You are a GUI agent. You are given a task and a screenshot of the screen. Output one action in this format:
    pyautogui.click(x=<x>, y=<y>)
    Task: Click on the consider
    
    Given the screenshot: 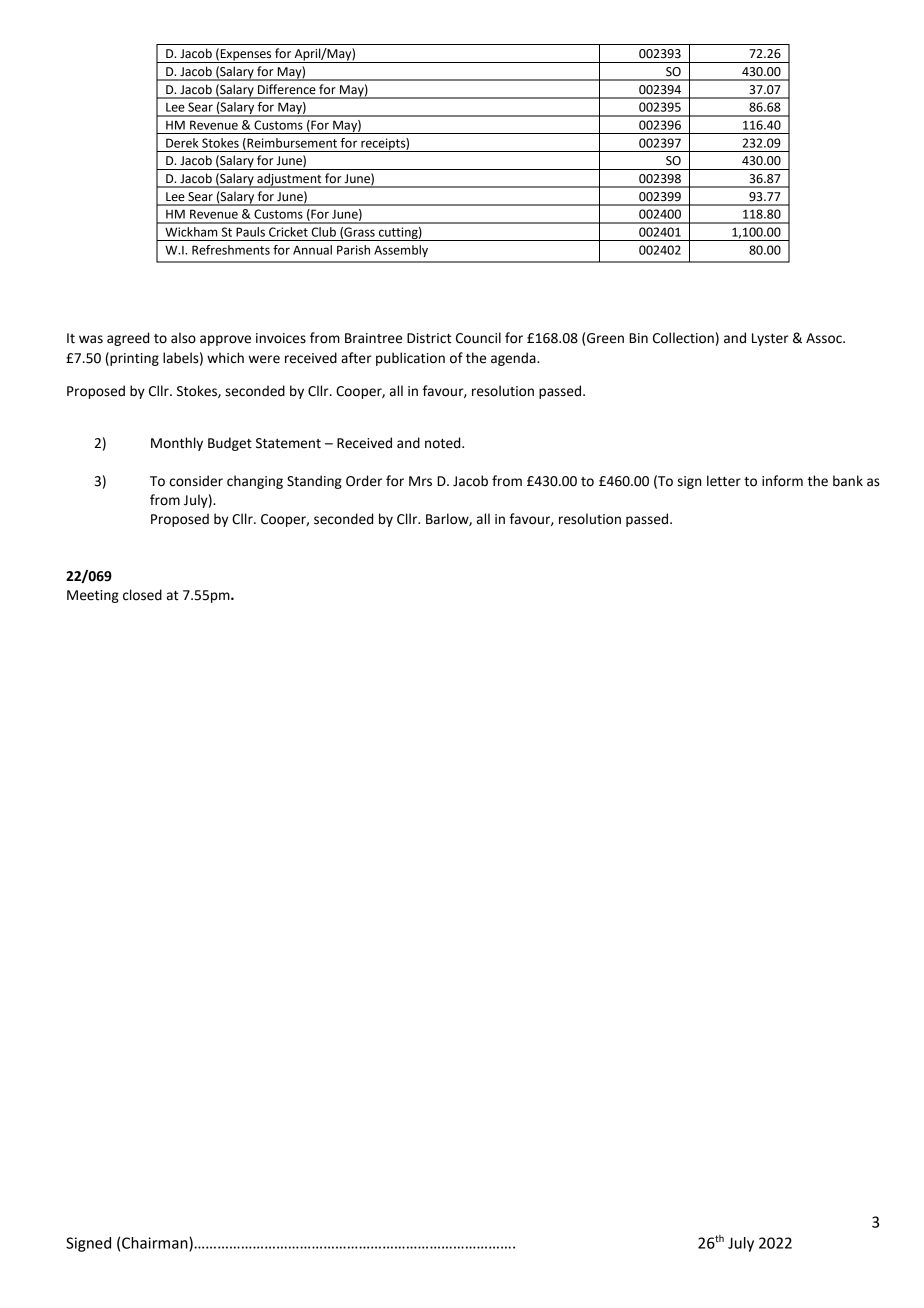 What is the action you would take?
    pyautogui.click(x=196, y=481)
